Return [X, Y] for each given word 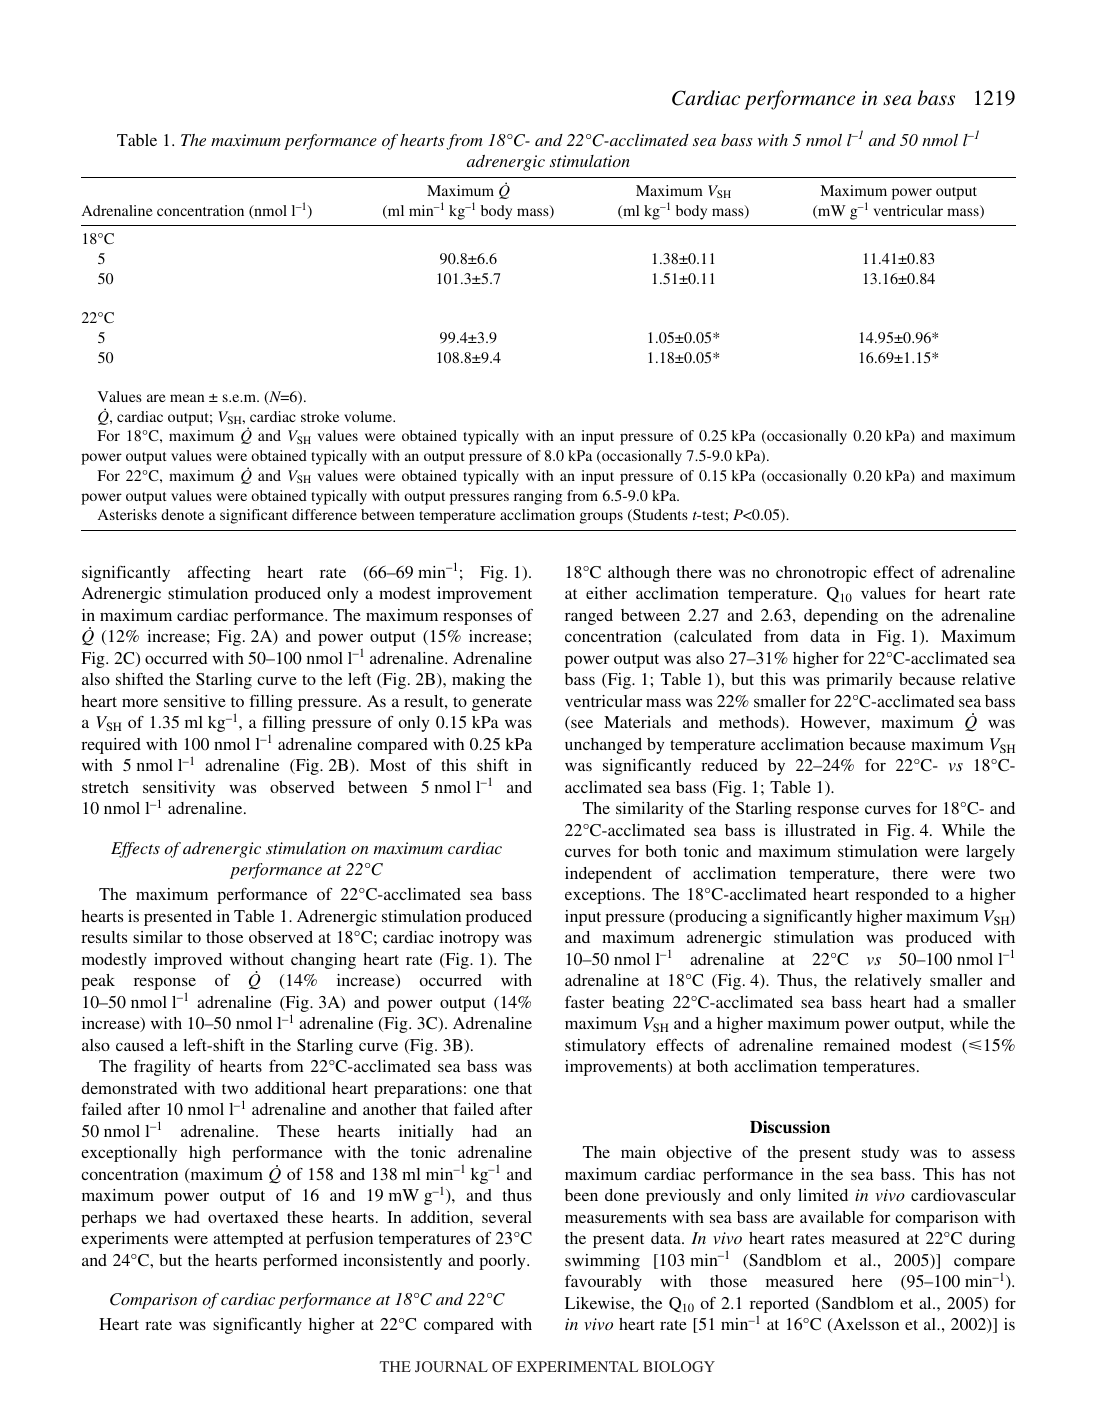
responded [892, 896]
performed [300, 1262]
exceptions [604, 896]
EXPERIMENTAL [578, 1366]
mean [187, 398]
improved [188, 961]
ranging [538, 497]
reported [779, 1306]
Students [659, 516]
